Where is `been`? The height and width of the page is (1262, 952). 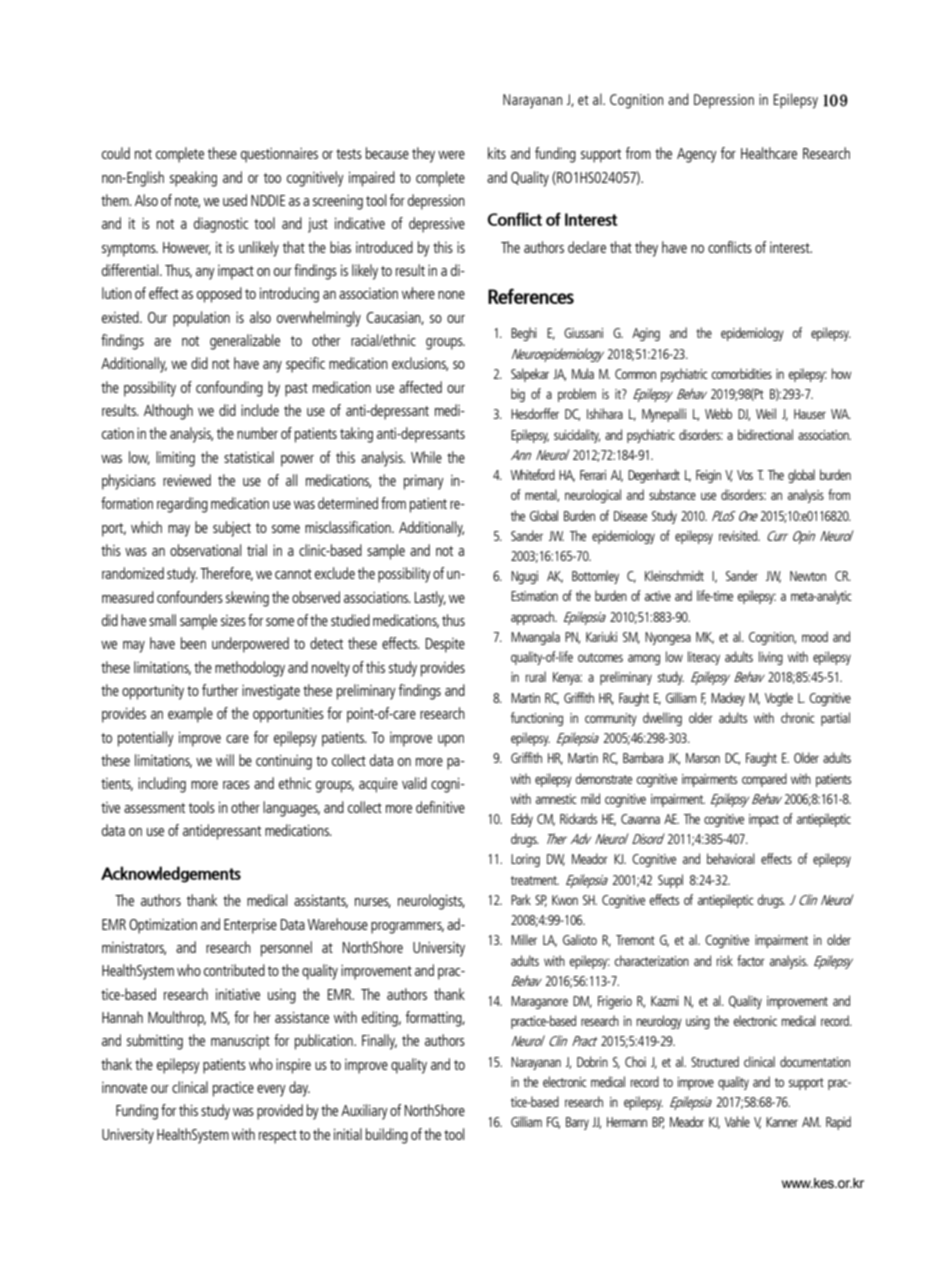
been is located at coordinates (193, 643).
